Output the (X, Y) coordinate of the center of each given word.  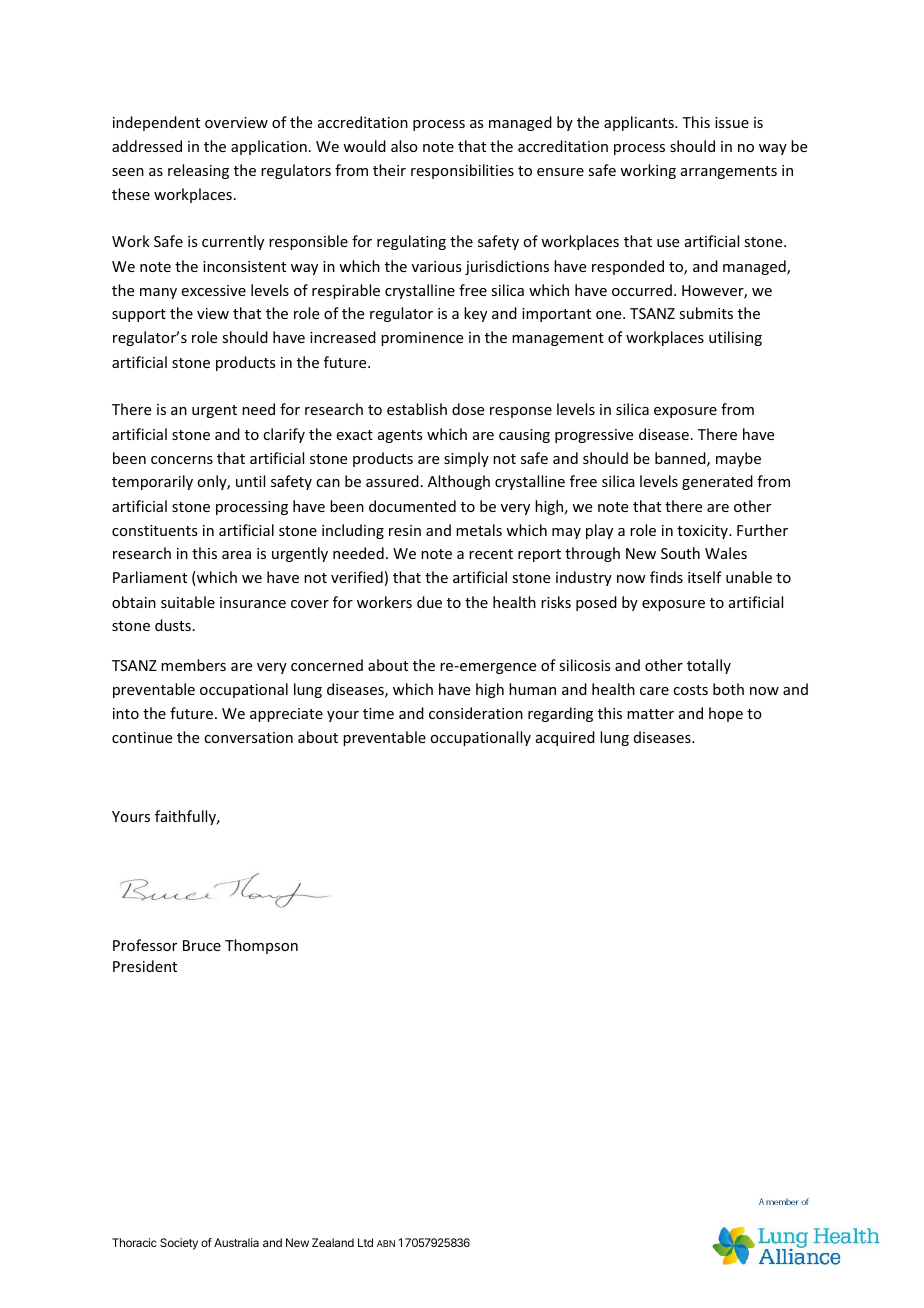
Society (179, 1244)
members (193, 665)
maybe (738, 459)
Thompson (261, 946)
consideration (476, 713)
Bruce (202, 945)
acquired (565, 738)
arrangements (729, 172)
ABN (386, 1243)
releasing (198, 171)
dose (468, 409)
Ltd (365, 1242)
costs (690, 690)
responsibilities (462, 171)
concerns (182, 460)
